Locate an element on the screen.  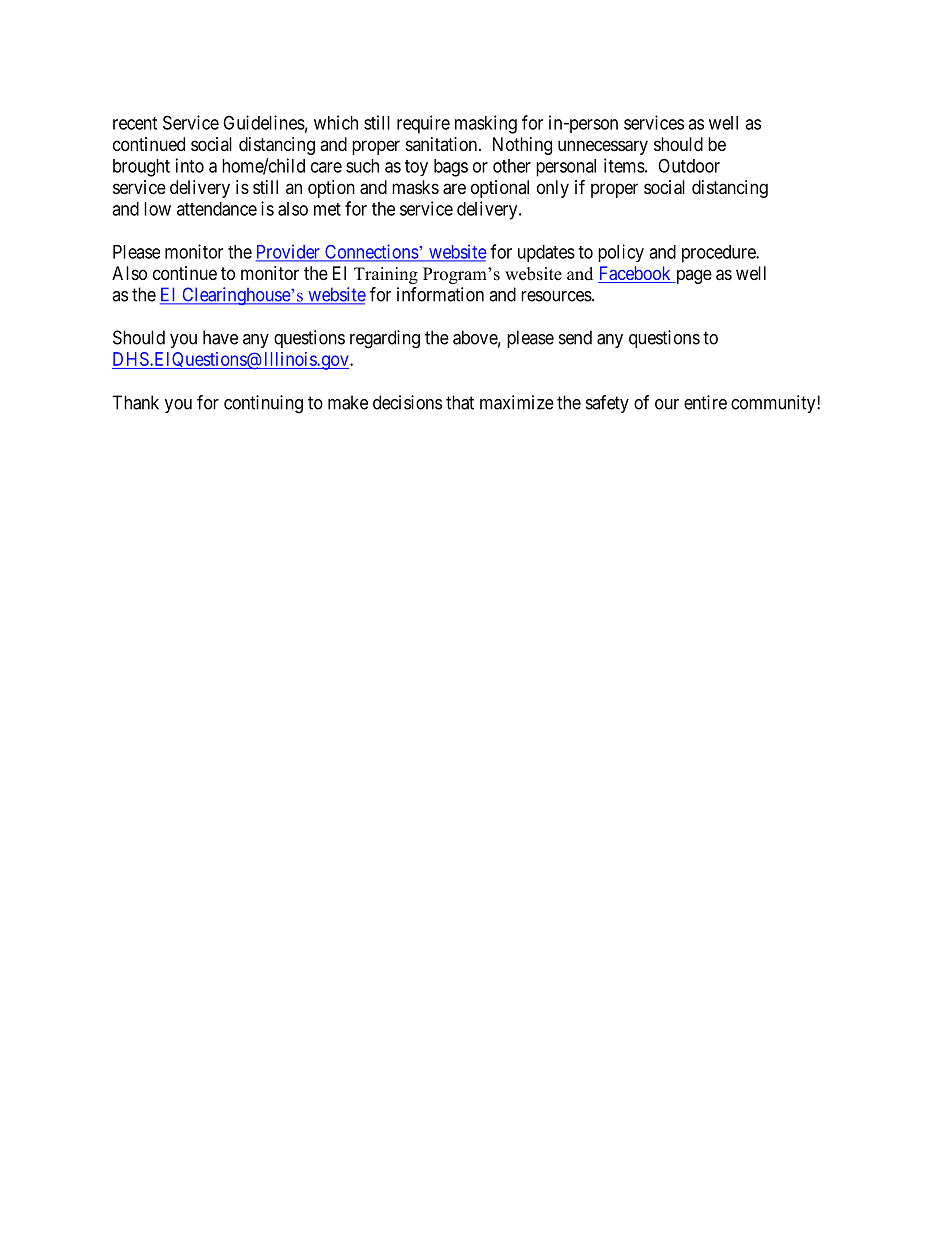
that is located at coordinates (460, 402).
